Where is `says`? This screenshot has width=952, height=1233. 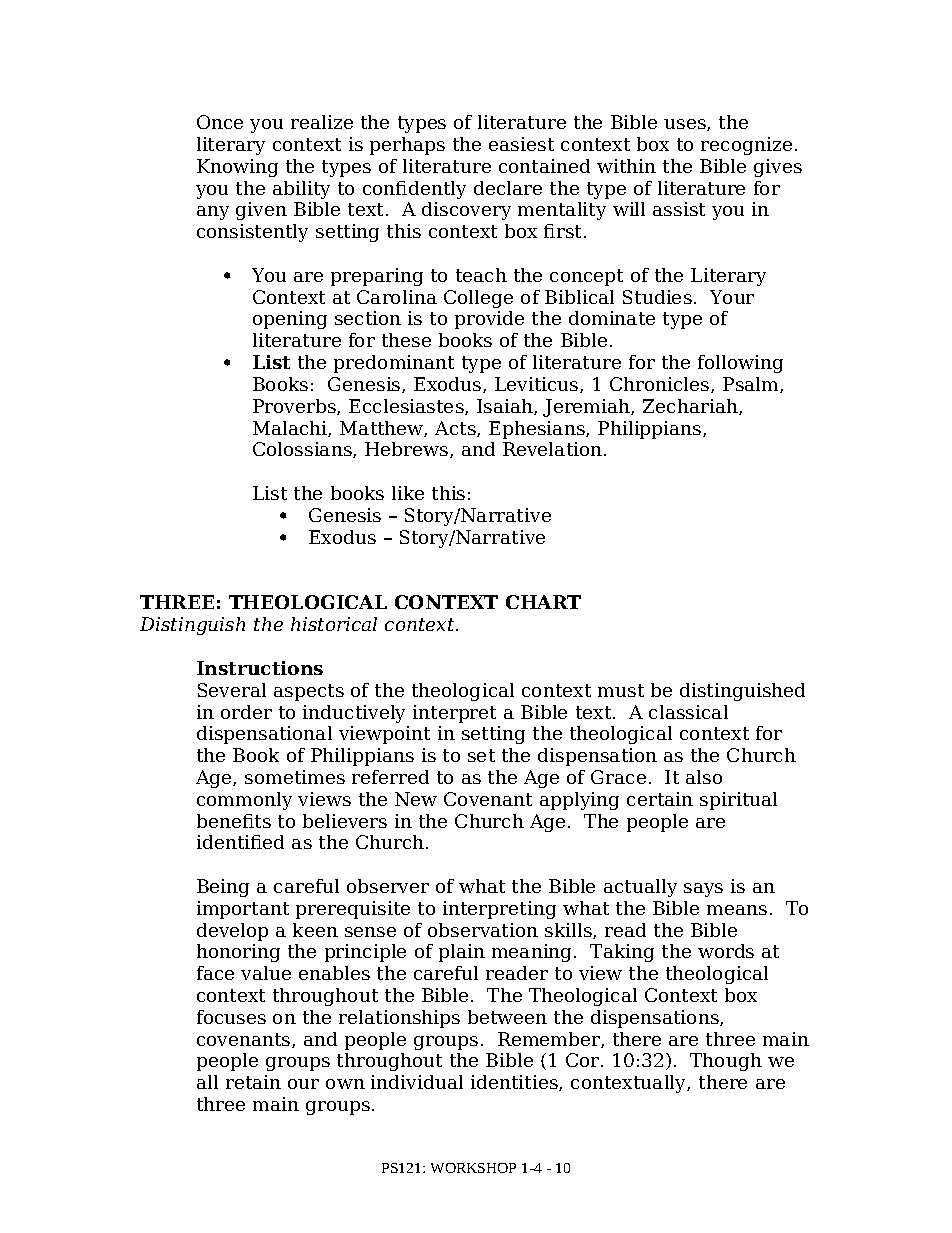
says is located at coordinates (703, 890).
